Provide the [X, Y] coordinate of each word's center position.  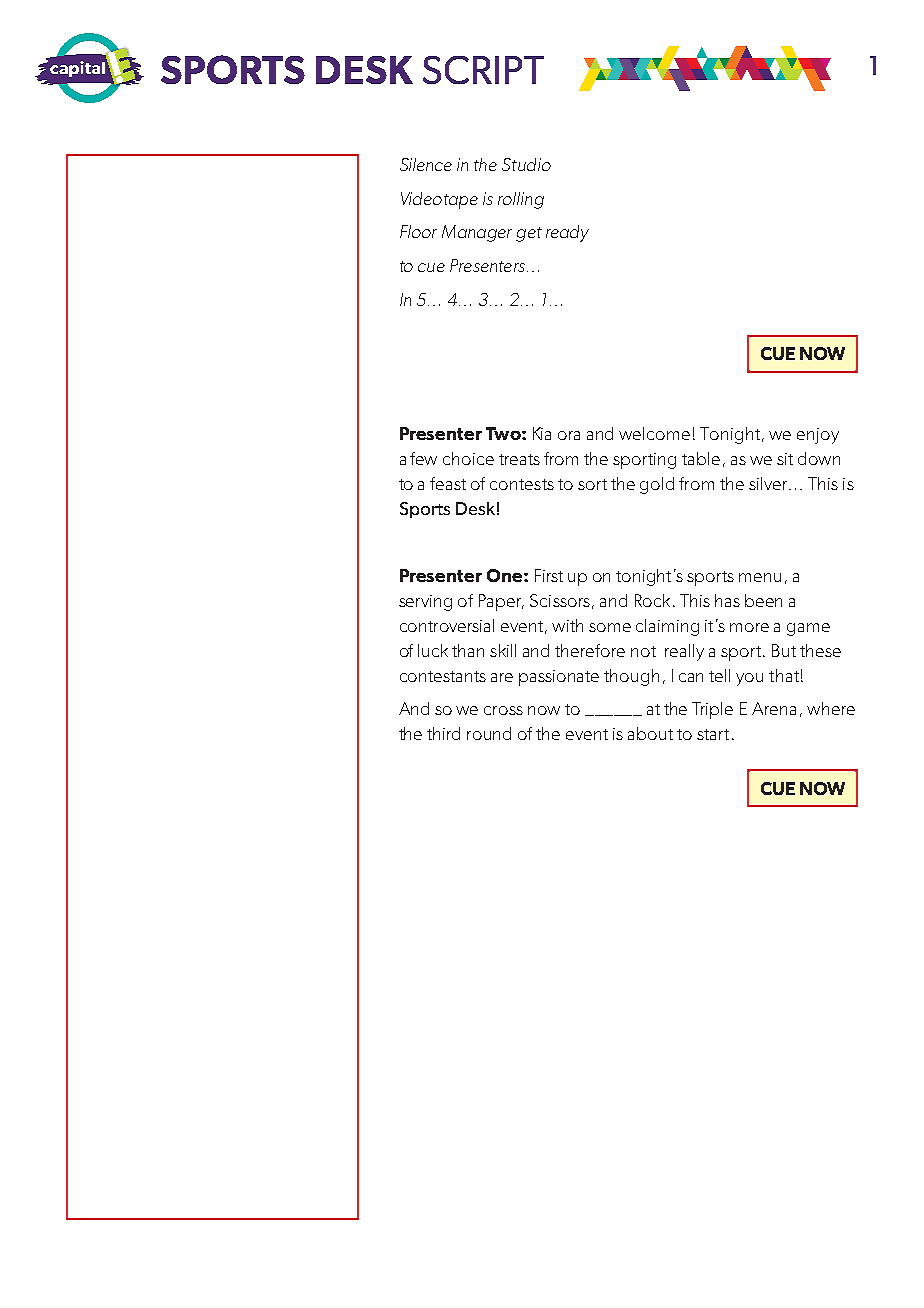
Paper [501, 602]
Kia [542, 433]
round [489, 733]
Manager [477, 233]
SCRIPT [483, 70]
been [763, 600]
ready [567, 233]
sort [592, 484]
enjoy [818, 436]
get [529, 234]
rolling [521, 200]
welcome [654, 433]
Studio [526, 164]
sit [785, 459]
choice [468, 458]
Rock [652, 600]
